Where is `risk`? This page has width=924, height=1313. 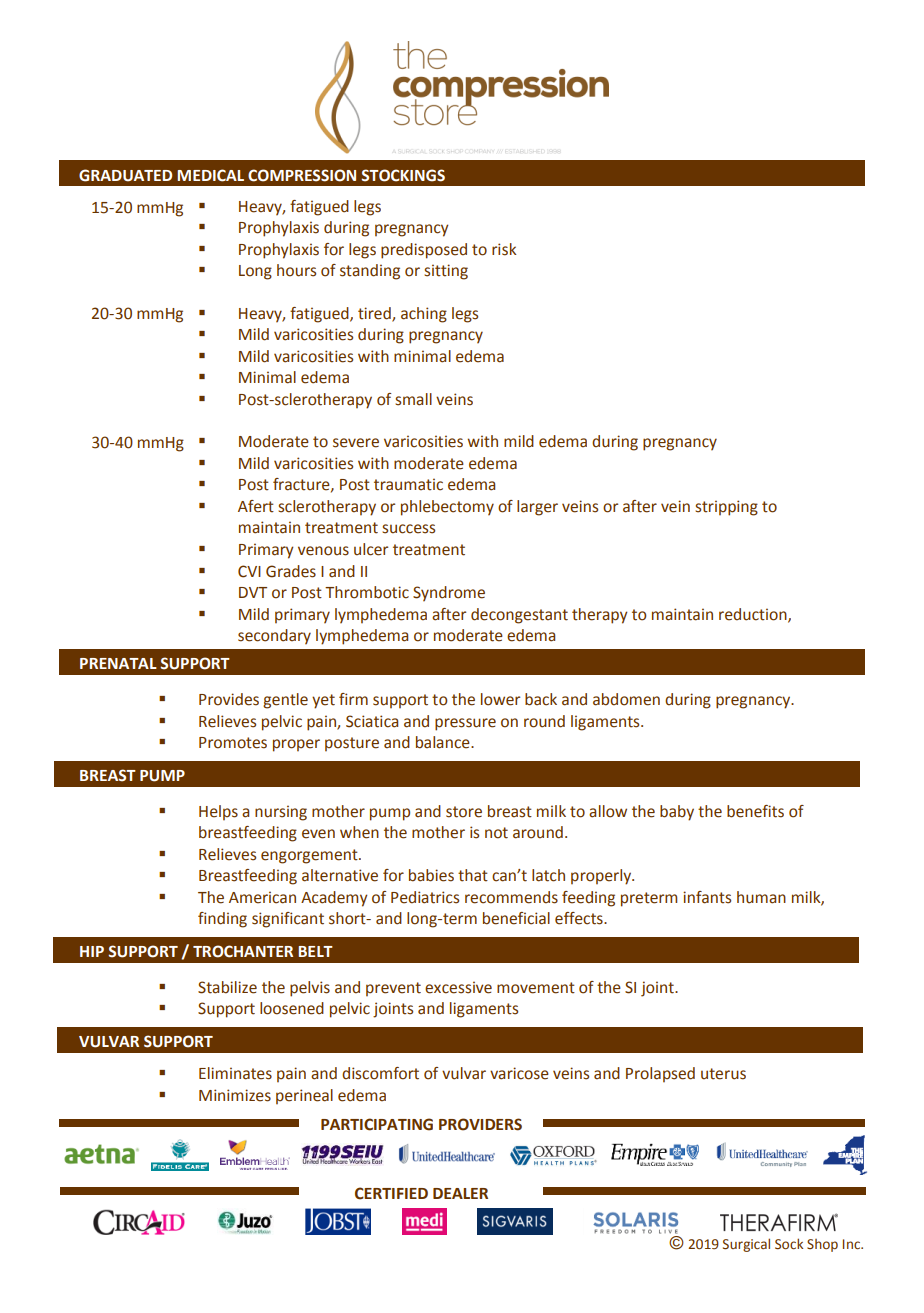
risk is located at coordinates (504, 249).
